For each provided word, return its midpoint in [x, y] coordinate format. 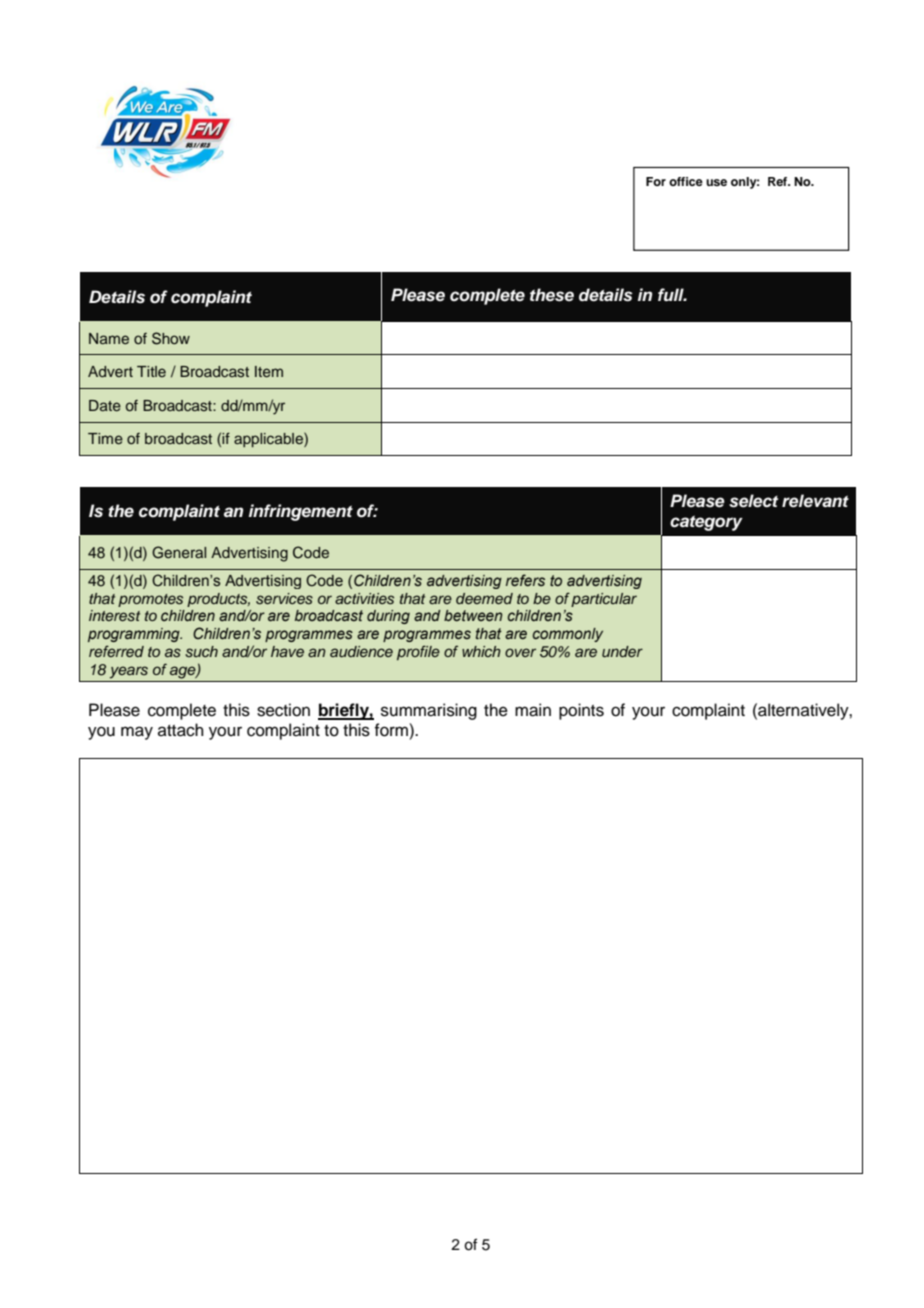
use [716, 182]
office [686, 181]
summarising [429, 711]
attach [181, 730]
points [581, 711]
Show [171, 338]
